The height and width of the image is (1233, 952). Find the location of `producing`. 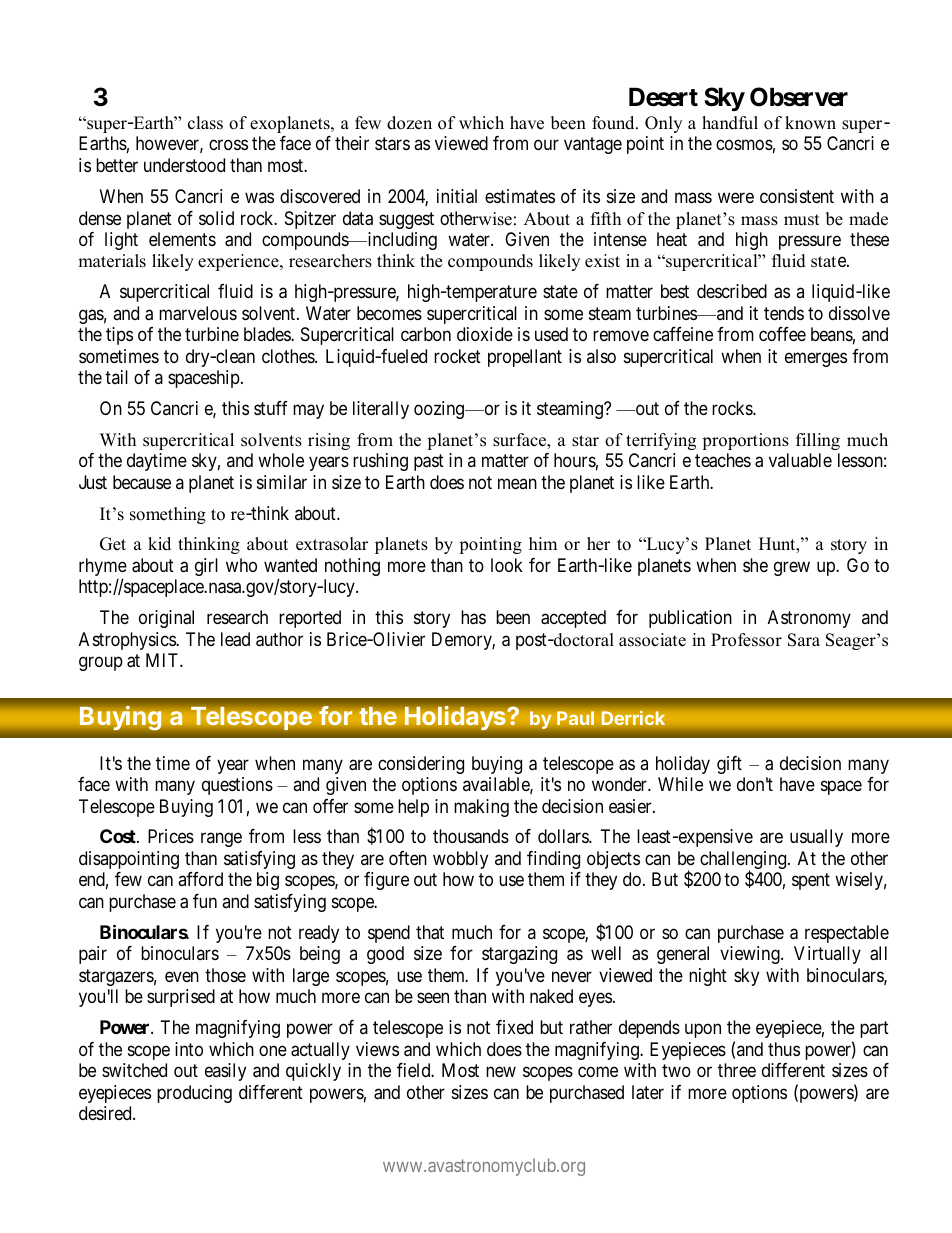

producing is located at coordinates (194, 1094).
